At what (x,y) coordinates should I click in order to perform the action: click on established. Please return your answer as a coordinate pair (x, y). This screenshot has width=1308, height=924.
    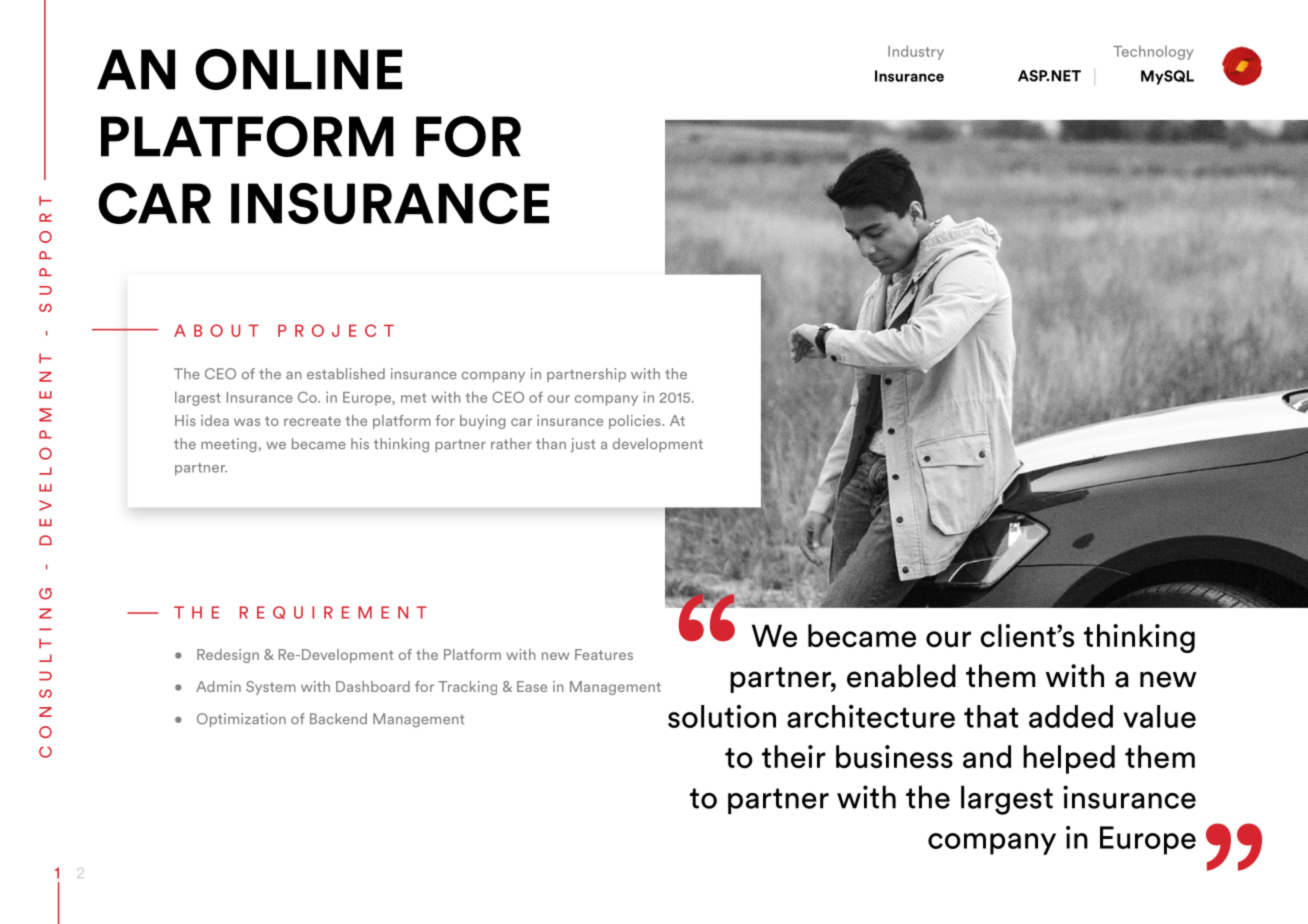
    Looking at the image, I should click on (346, 374).
